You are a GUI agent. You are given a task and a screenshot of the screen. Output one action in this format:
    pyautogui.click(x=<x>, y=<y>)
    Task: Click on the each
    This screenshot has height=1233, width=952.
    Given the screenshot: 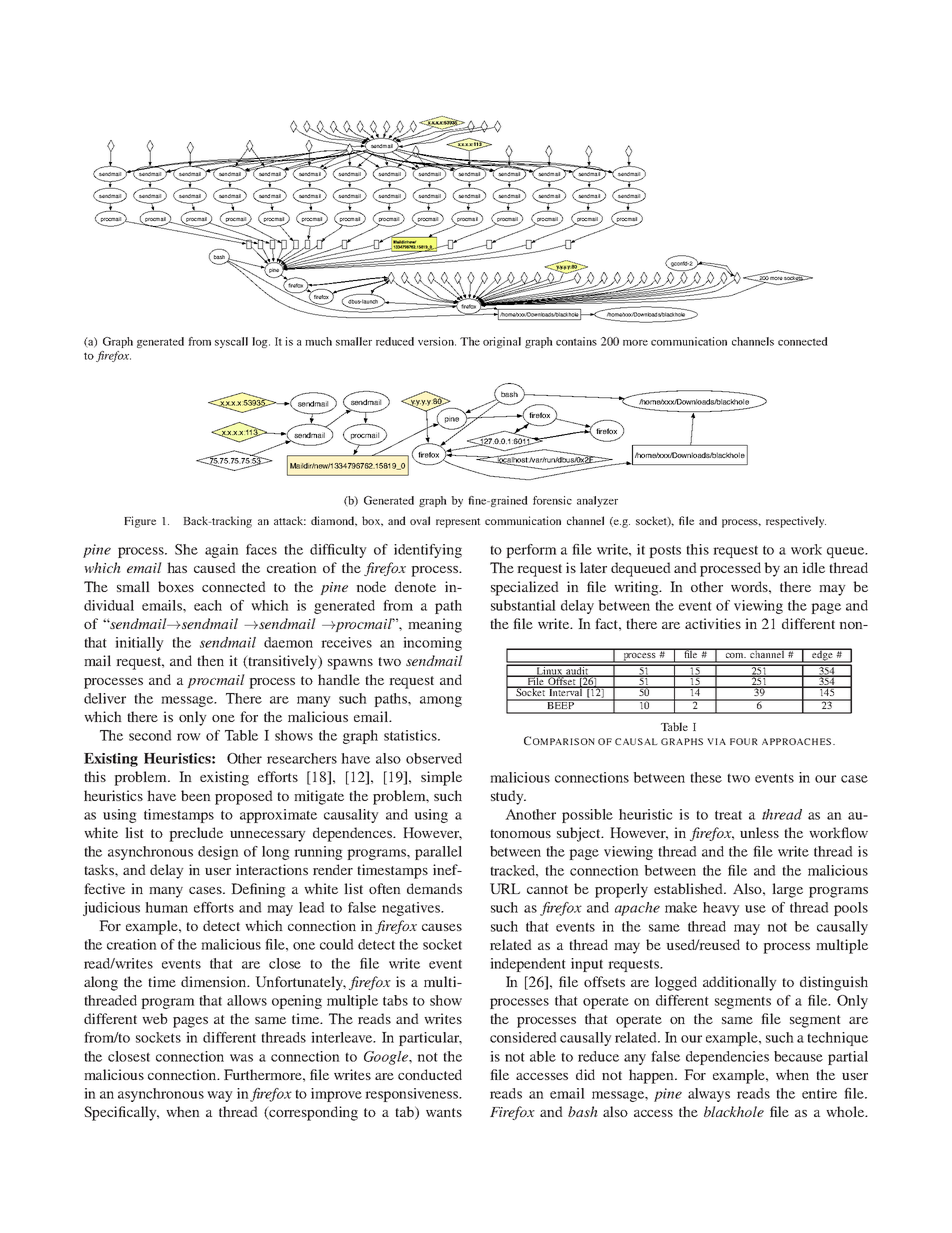 What is the action you would take?
    pyautogui.click(x=208, y=605)
